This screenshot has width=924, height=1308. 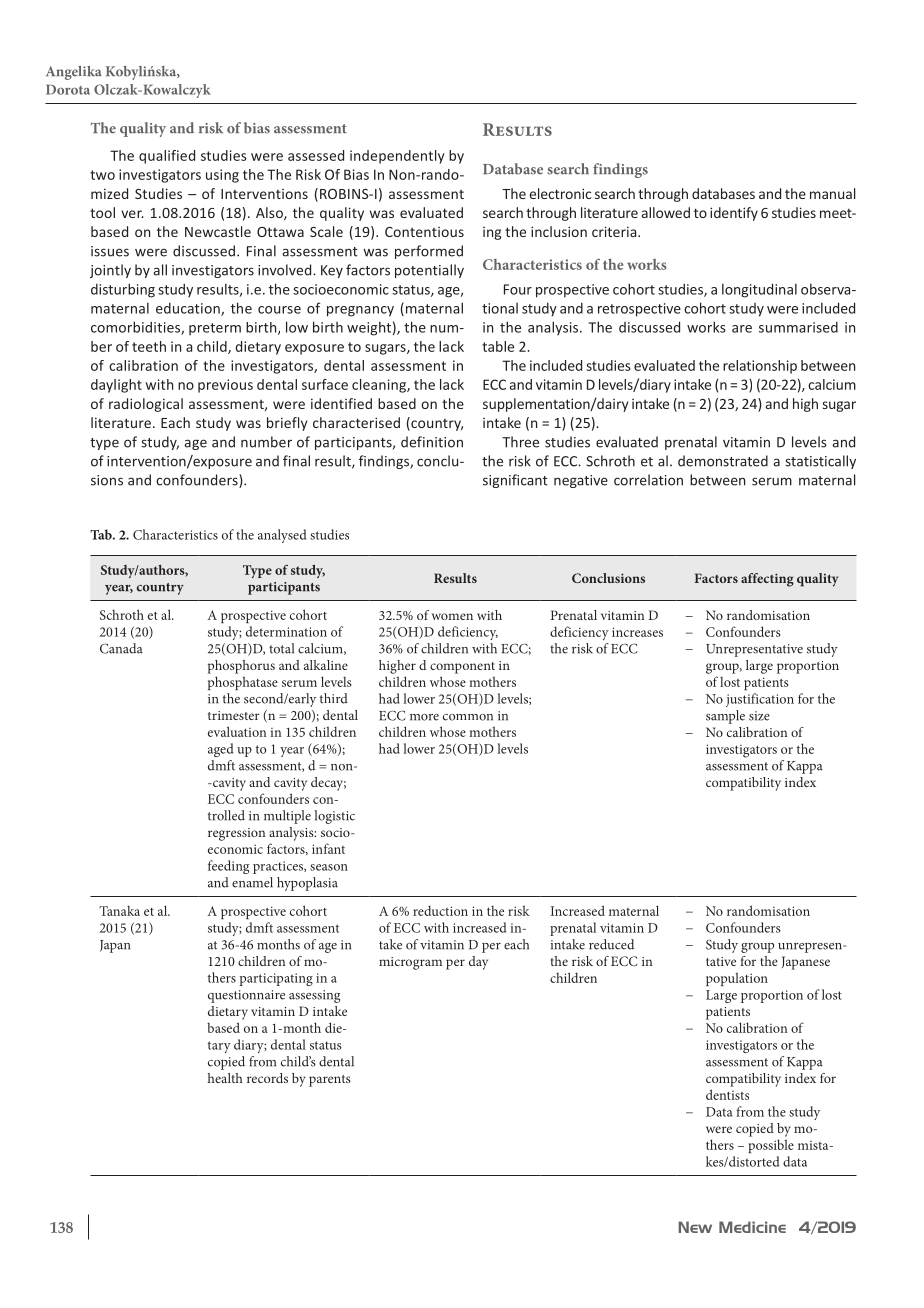 What do you see at coordinates (734, 214) in the screenshot?
I see `identify` at bounding box center [734, 214].
